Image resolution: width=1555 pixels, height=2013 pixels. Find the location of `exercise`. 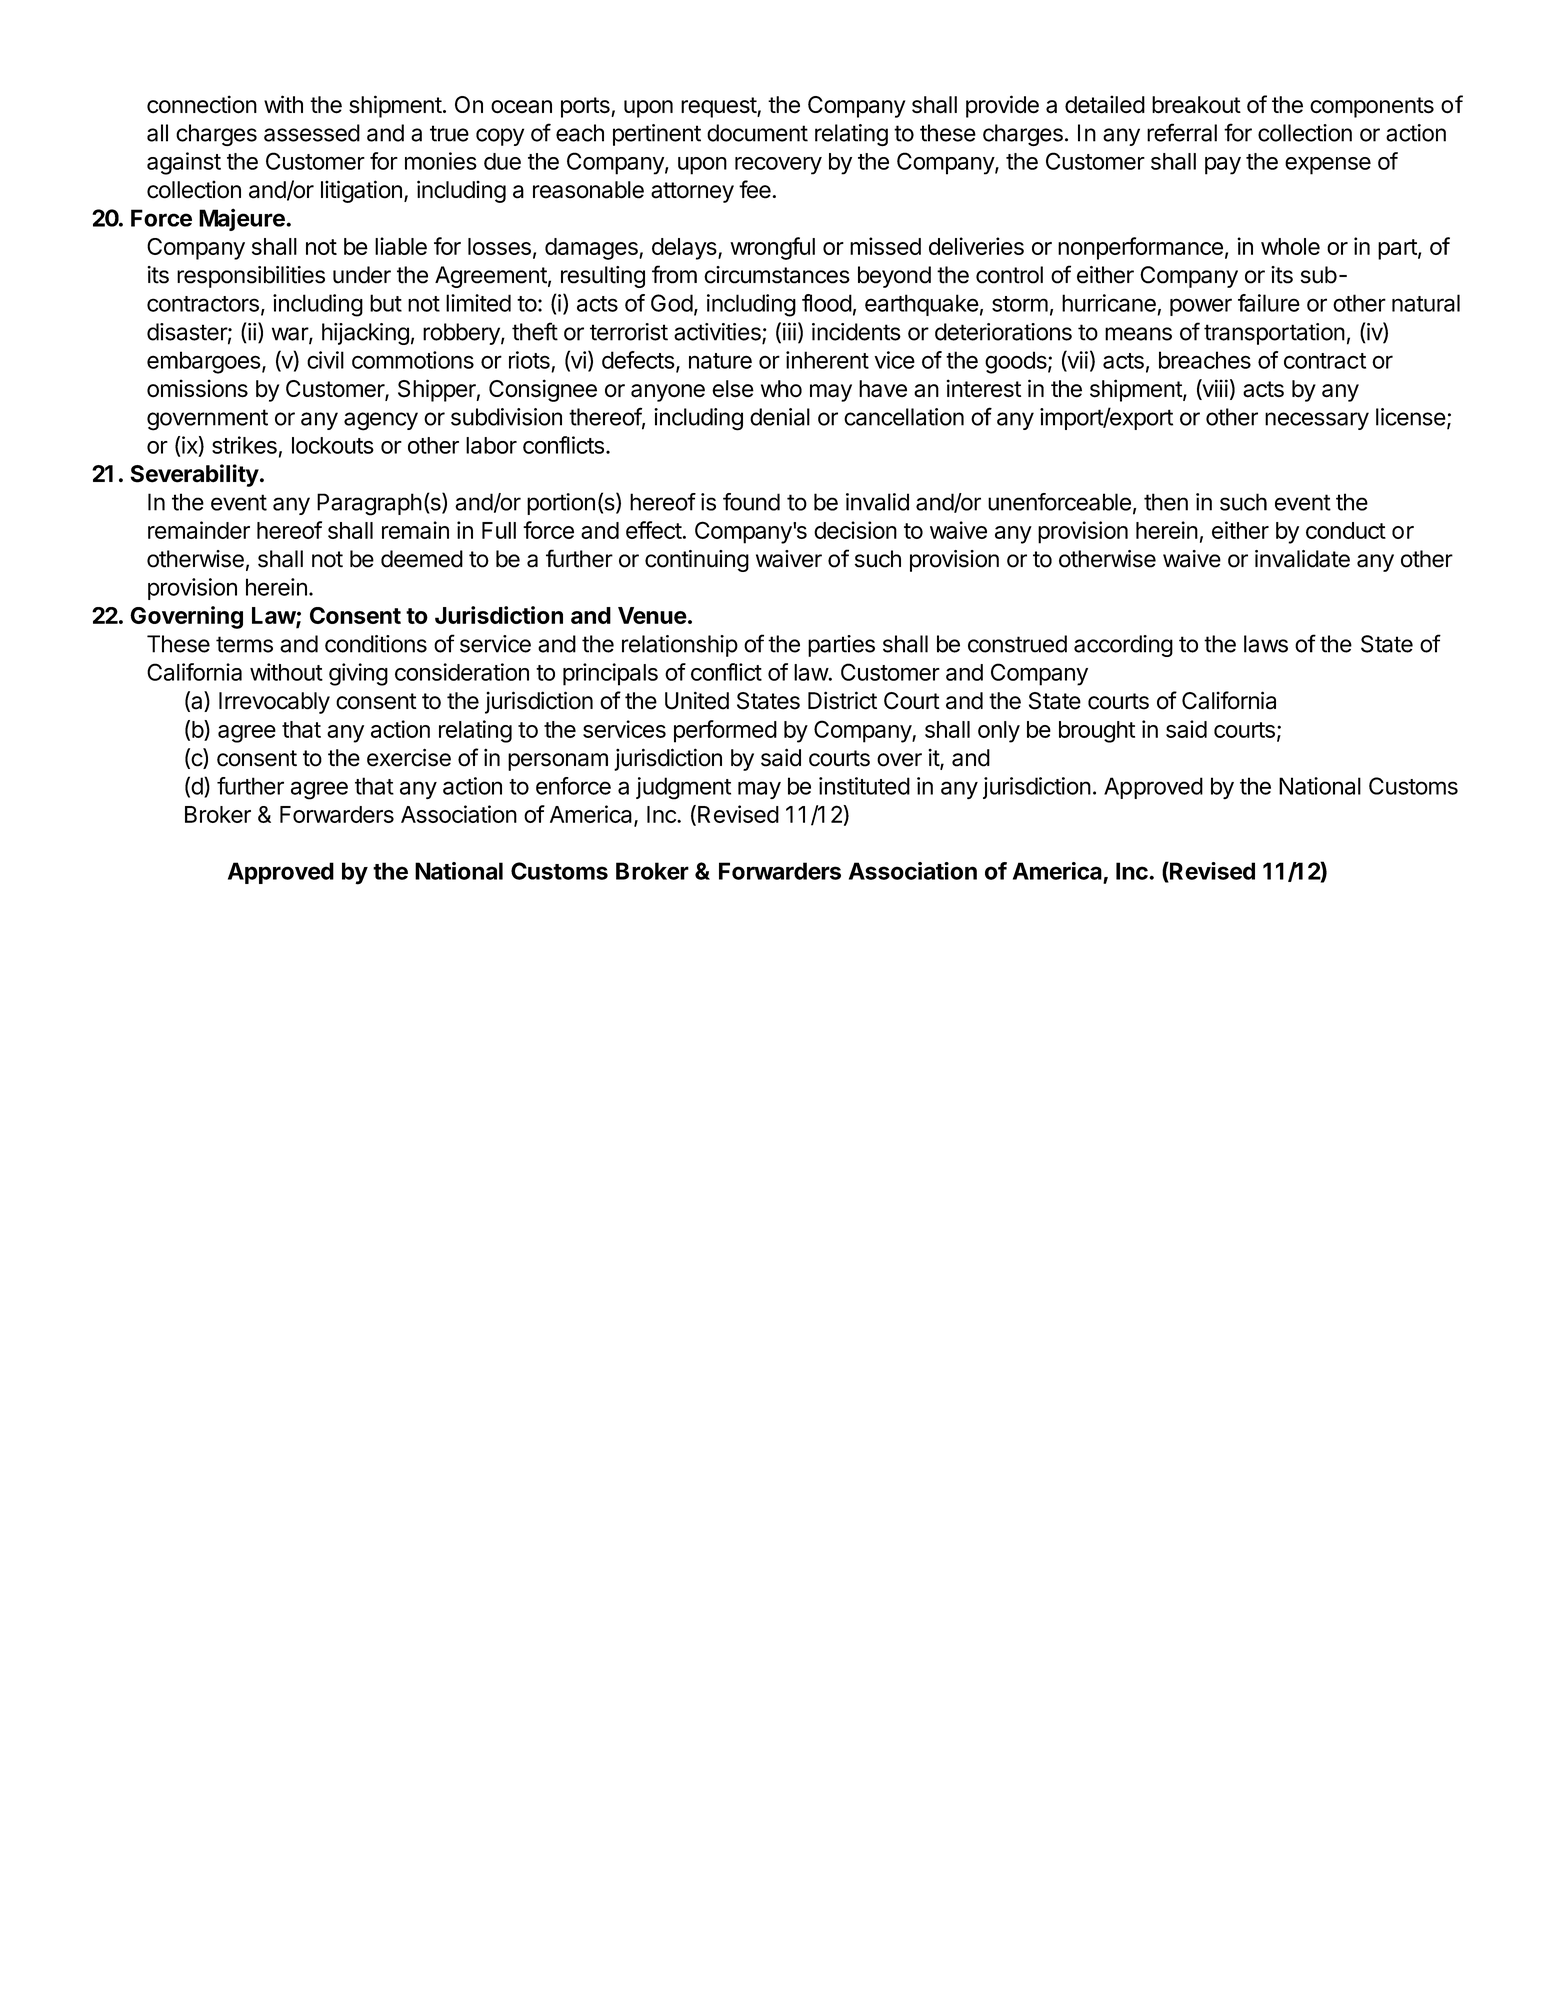

exercise is located at coordinates (409, 757).
